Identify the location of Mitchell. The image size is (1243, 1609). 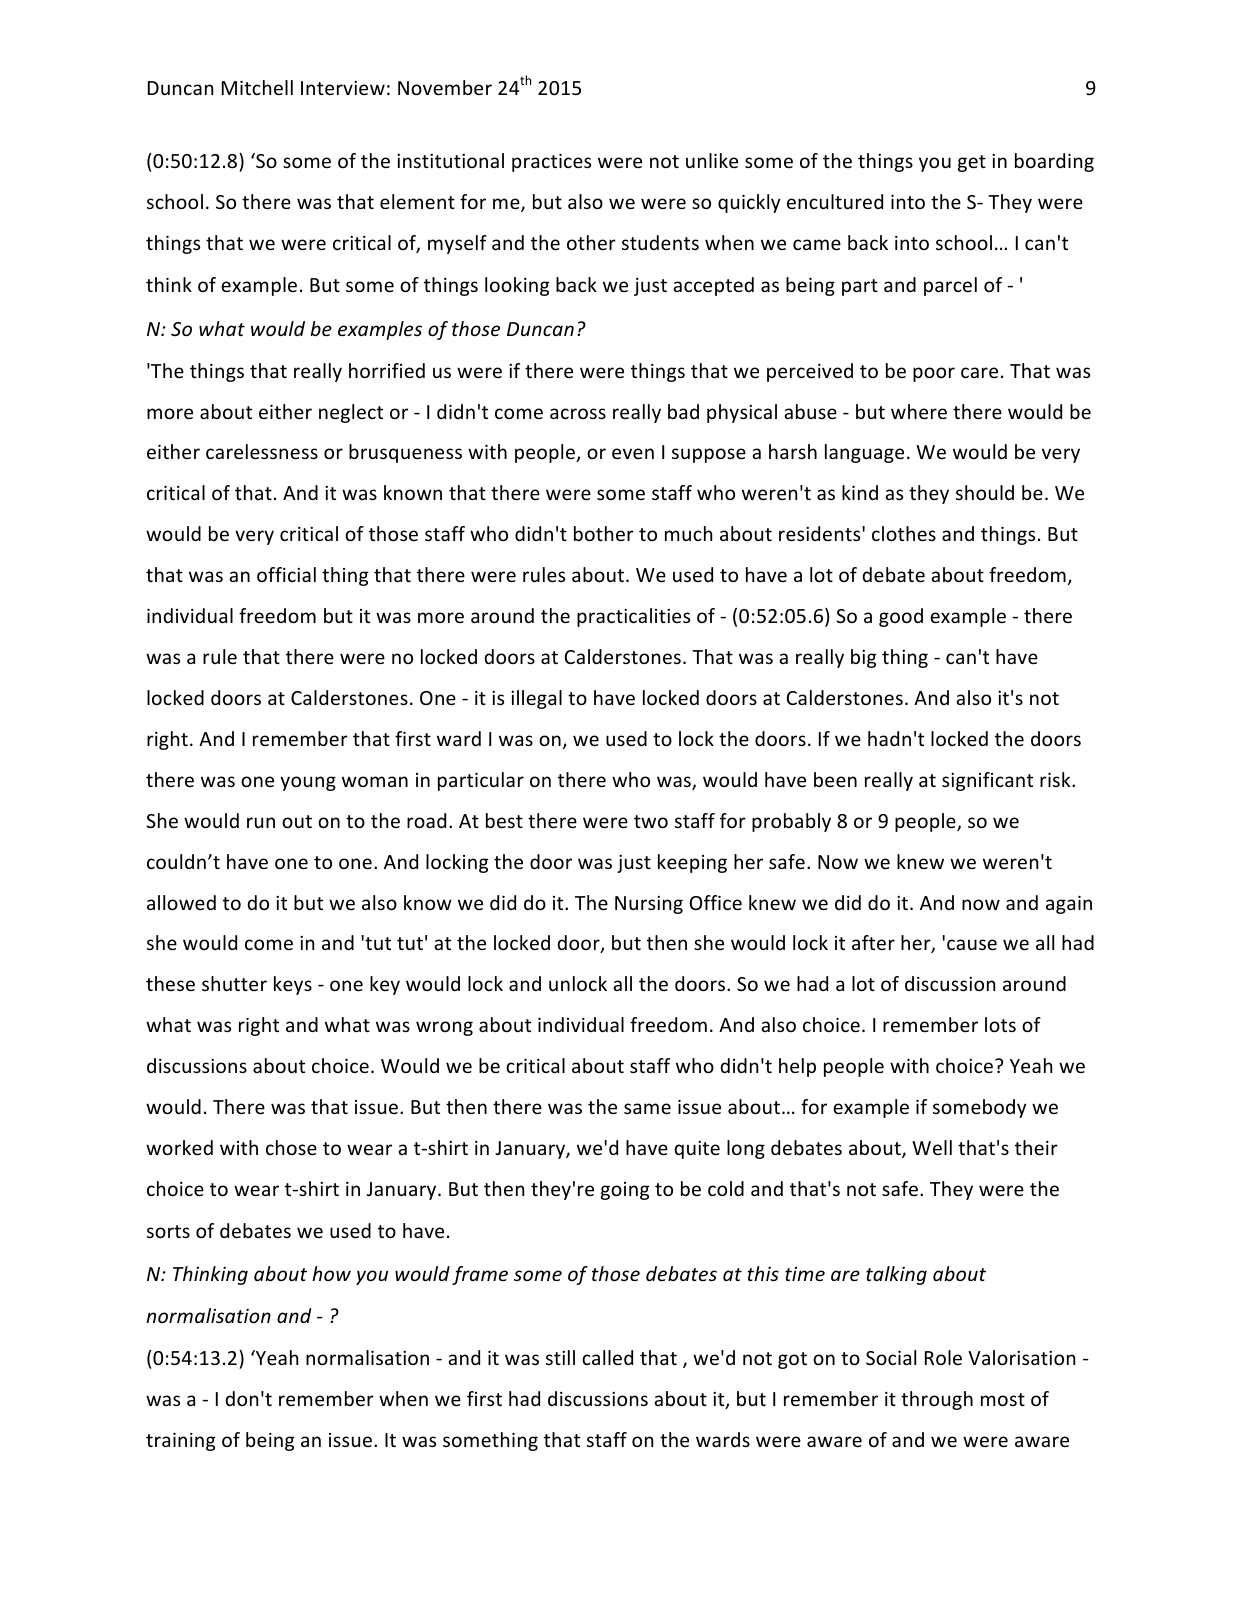
(257, 87).
